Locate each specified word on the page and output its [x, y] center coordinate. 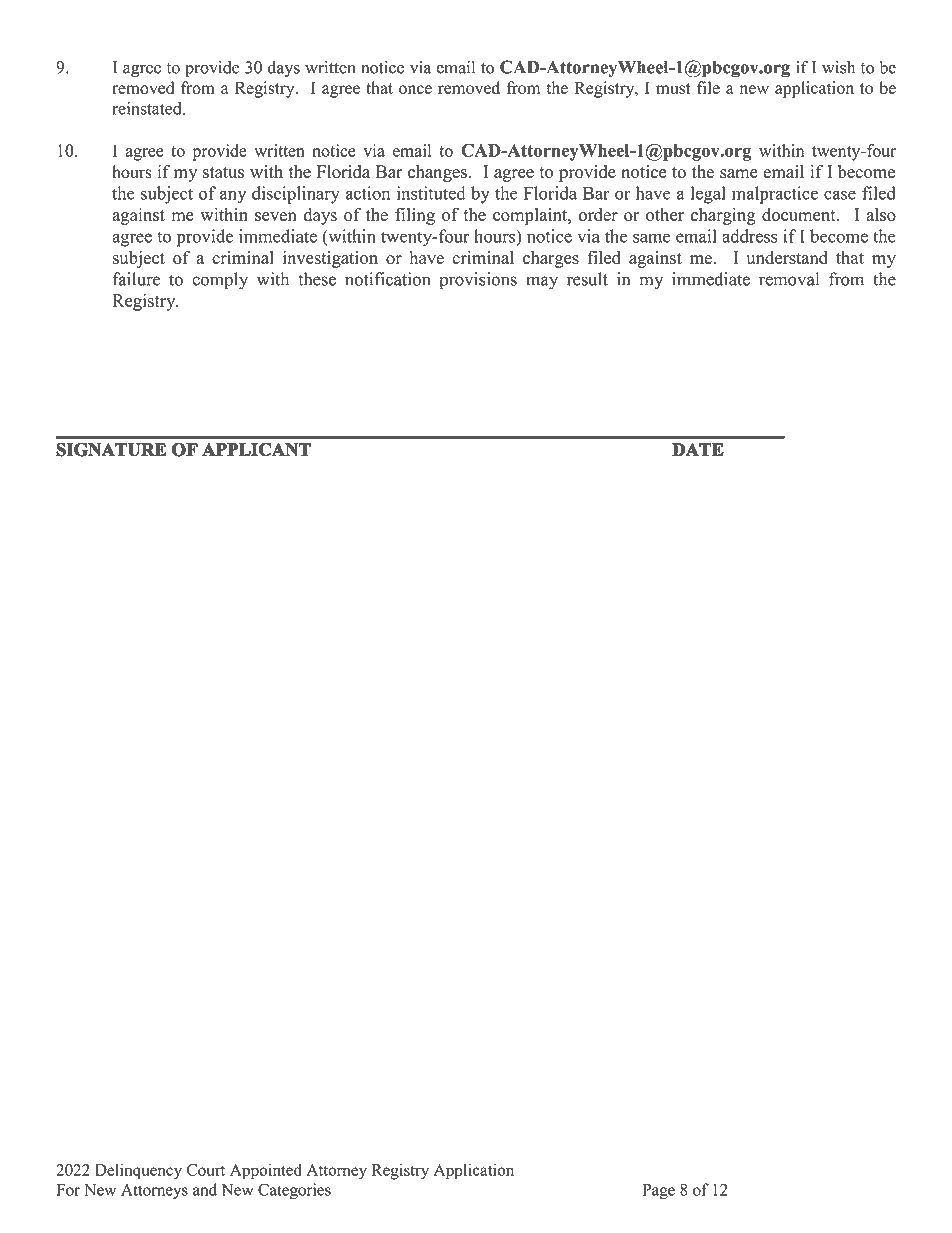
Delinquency [138, 1171]
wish [838, 67]
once [415, 89]
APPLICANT [256, 449]
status [223, 173]
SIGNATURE [111, 449]
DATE [698, 449]
